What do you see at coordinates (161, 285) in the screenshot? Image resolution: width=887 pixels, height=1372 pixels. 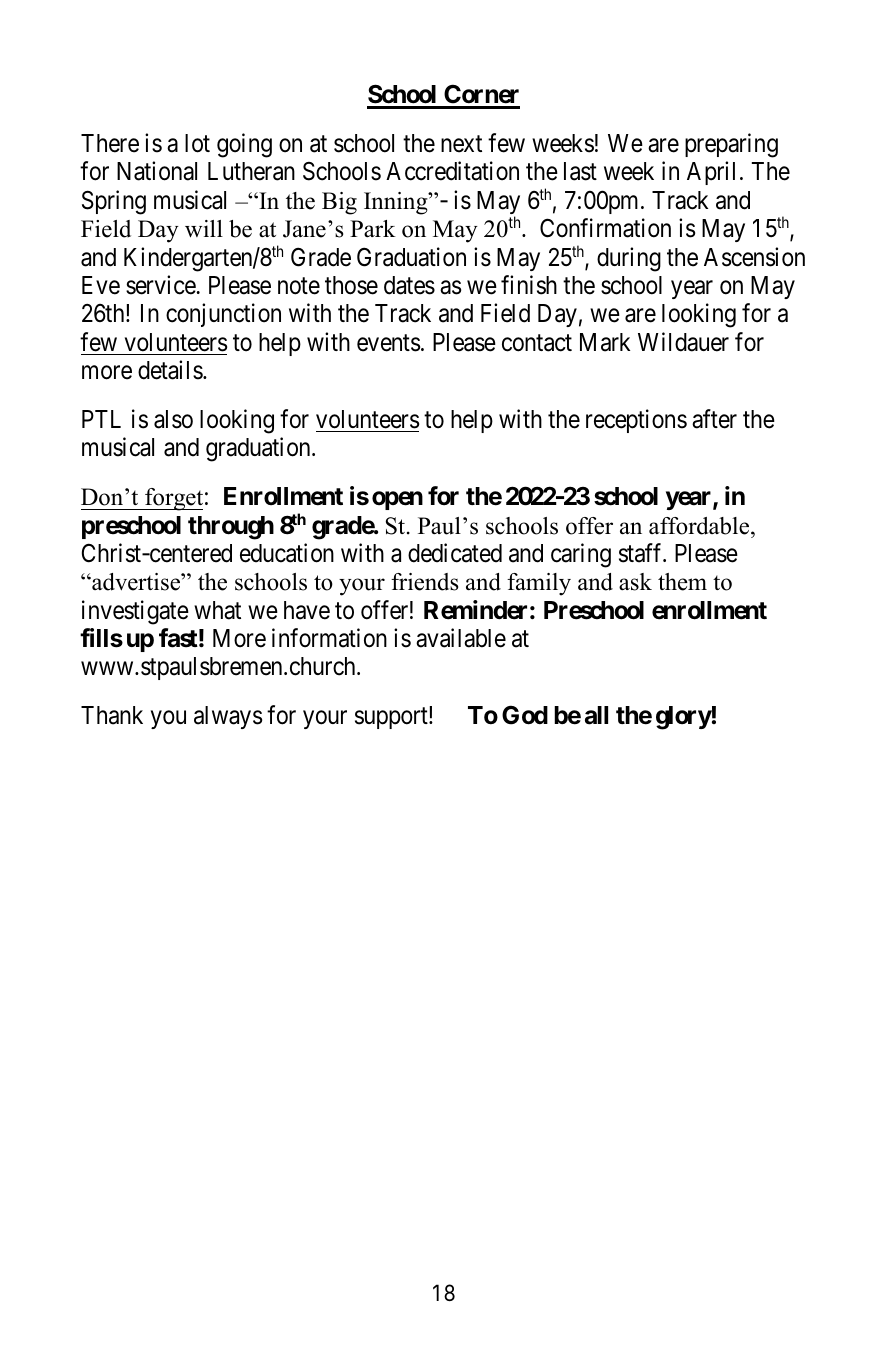 I see `service` at bounding box center [161, 285].
